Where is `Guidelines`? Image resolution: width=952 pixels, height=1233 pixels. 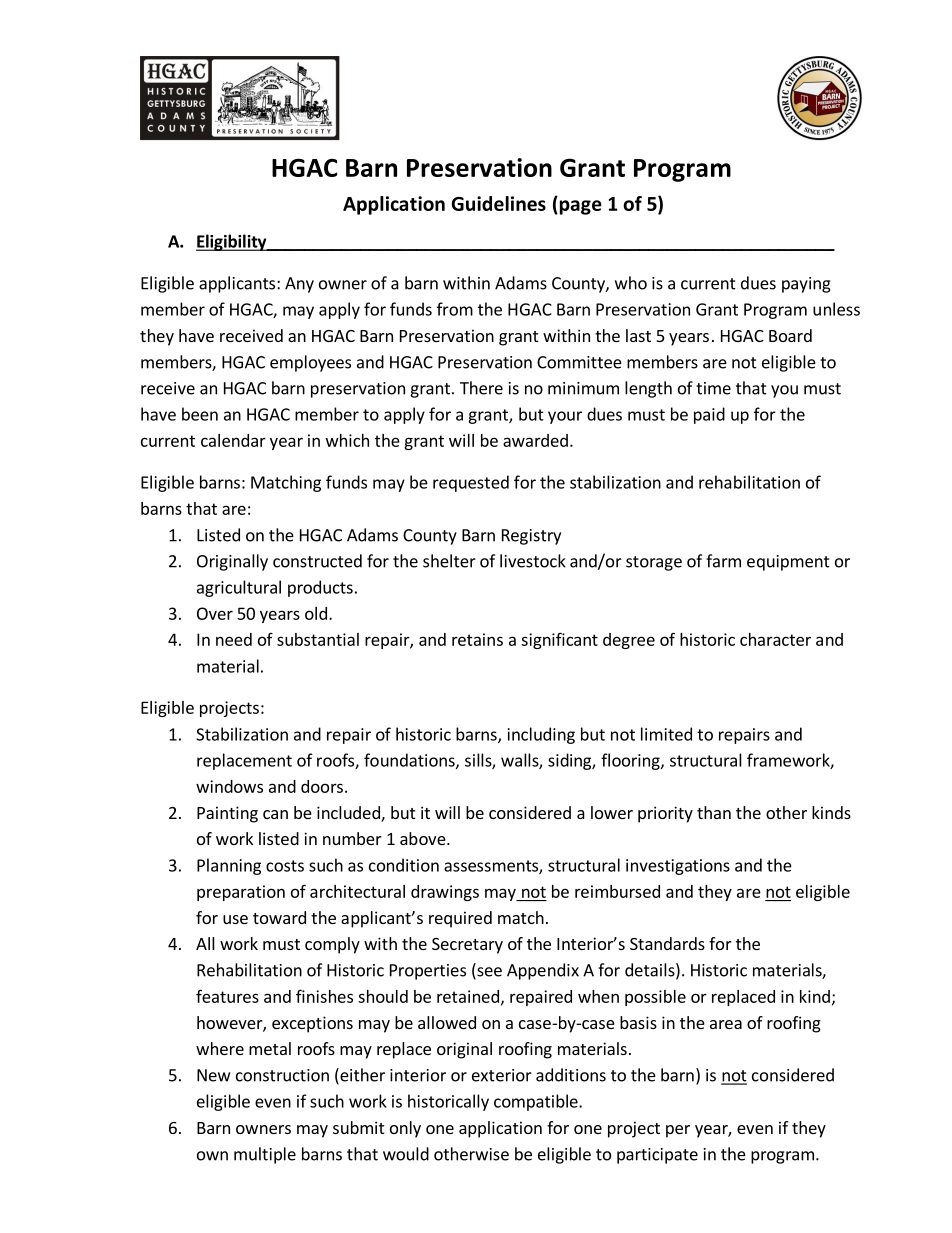 Guidelines is located at coordinates (498, 203).
